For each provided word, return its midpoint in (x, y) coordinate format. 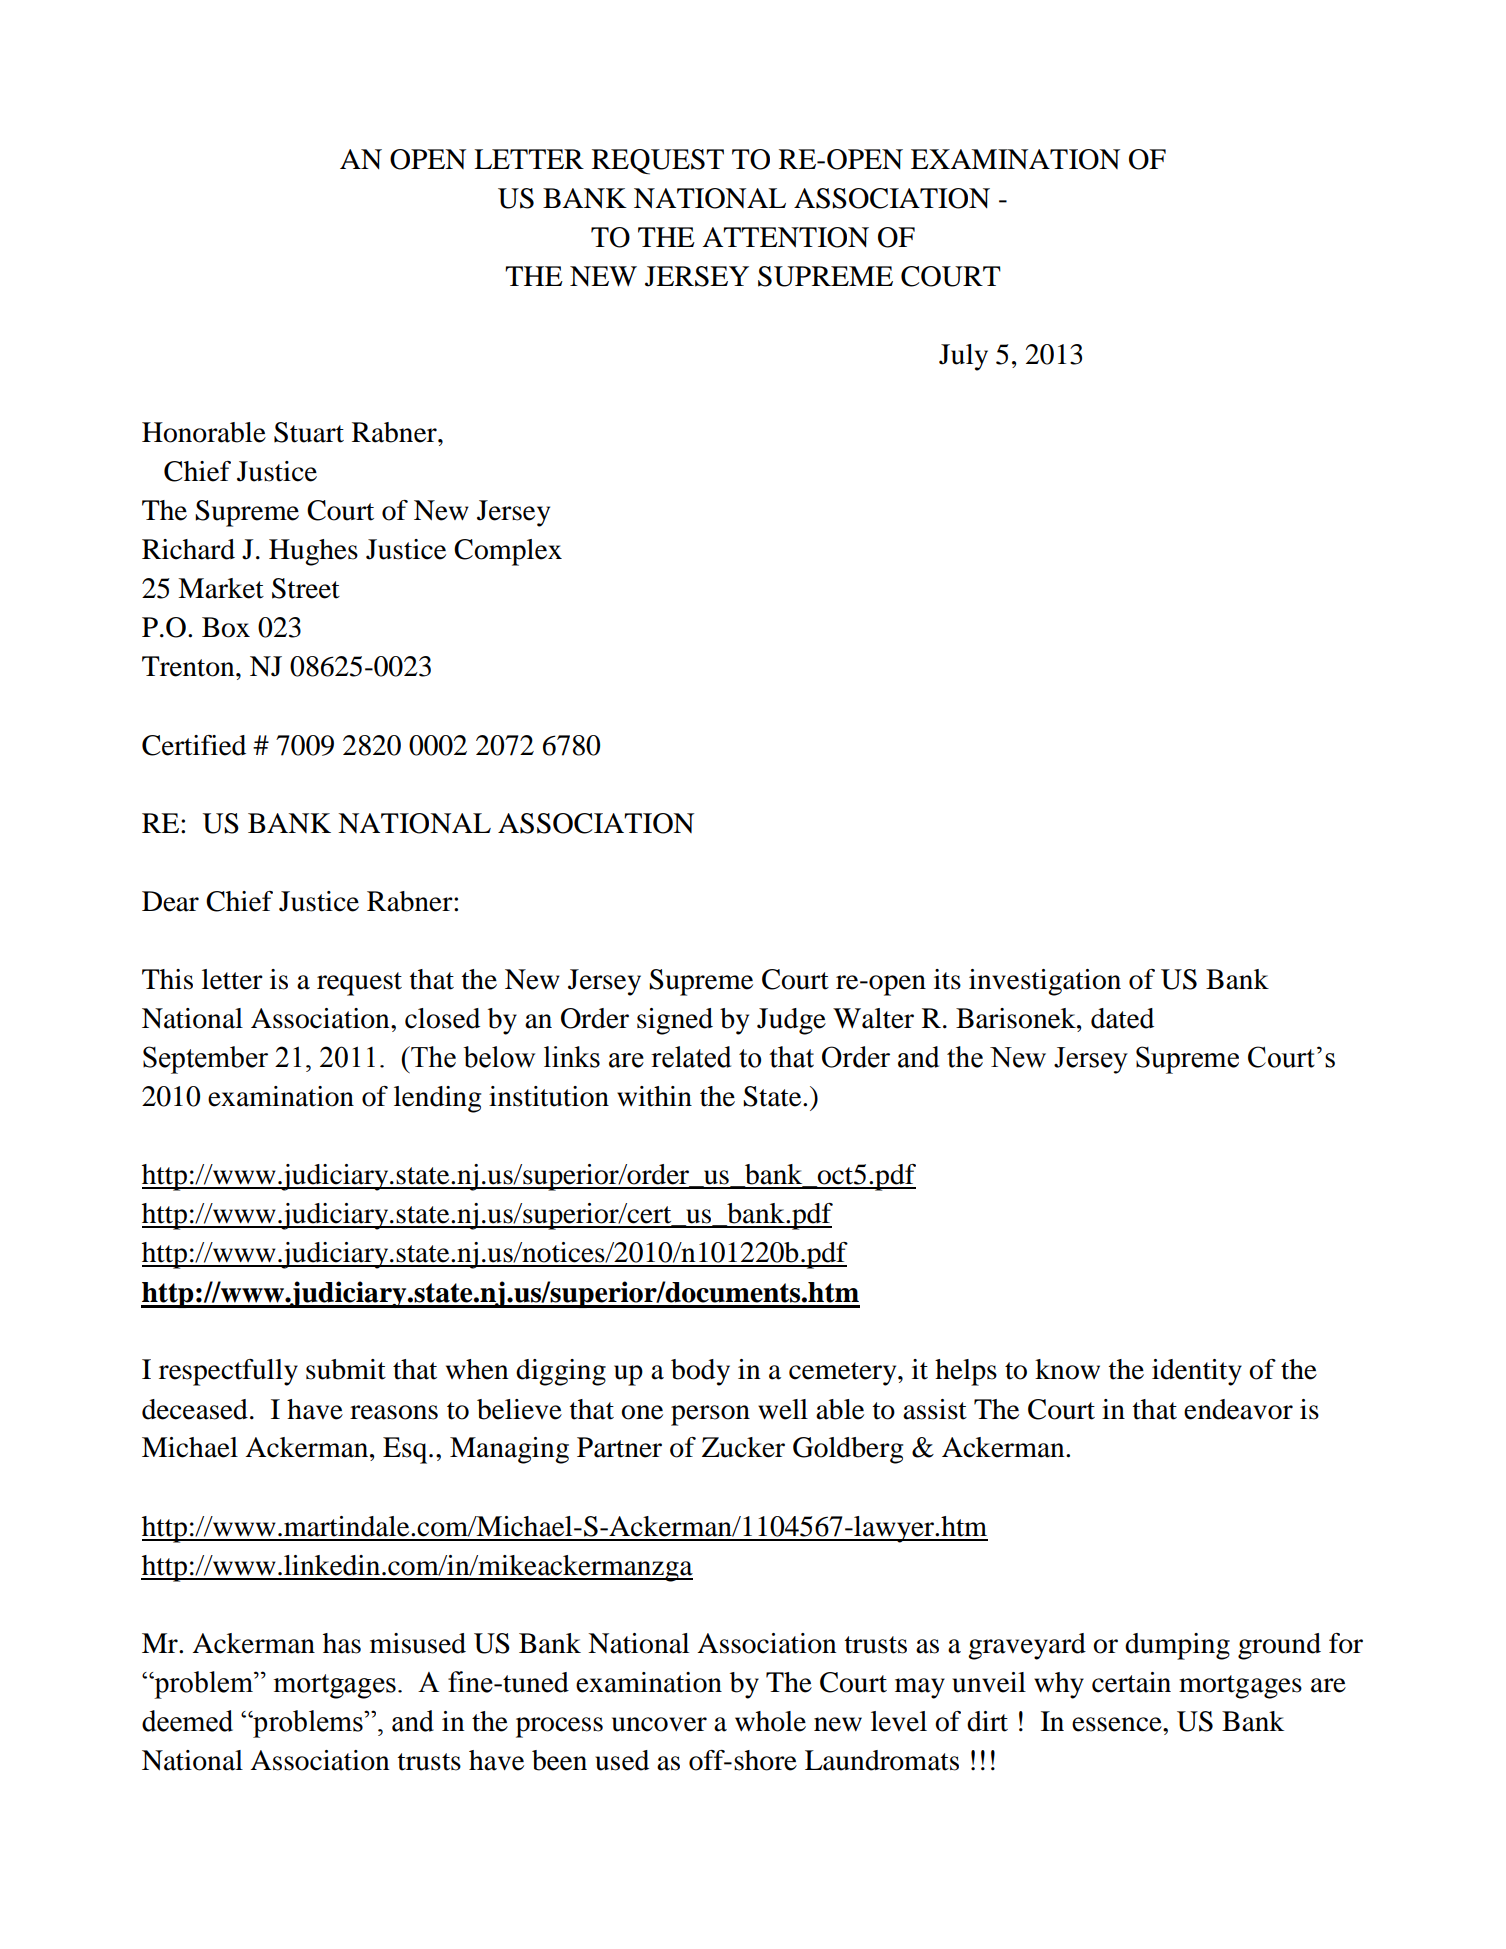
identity (1197, 1372)
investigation (1045, 982)
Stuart (309, 432)
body (700, 1372)
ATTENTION (785, 237)
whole (770, 1721)
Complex (508, 552)
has (342, 1643)
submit (346, 1369)
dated (1122, 1018)
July (963, 357)
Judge (791, 1021)
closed (442, 1018)
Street (306, 588)
